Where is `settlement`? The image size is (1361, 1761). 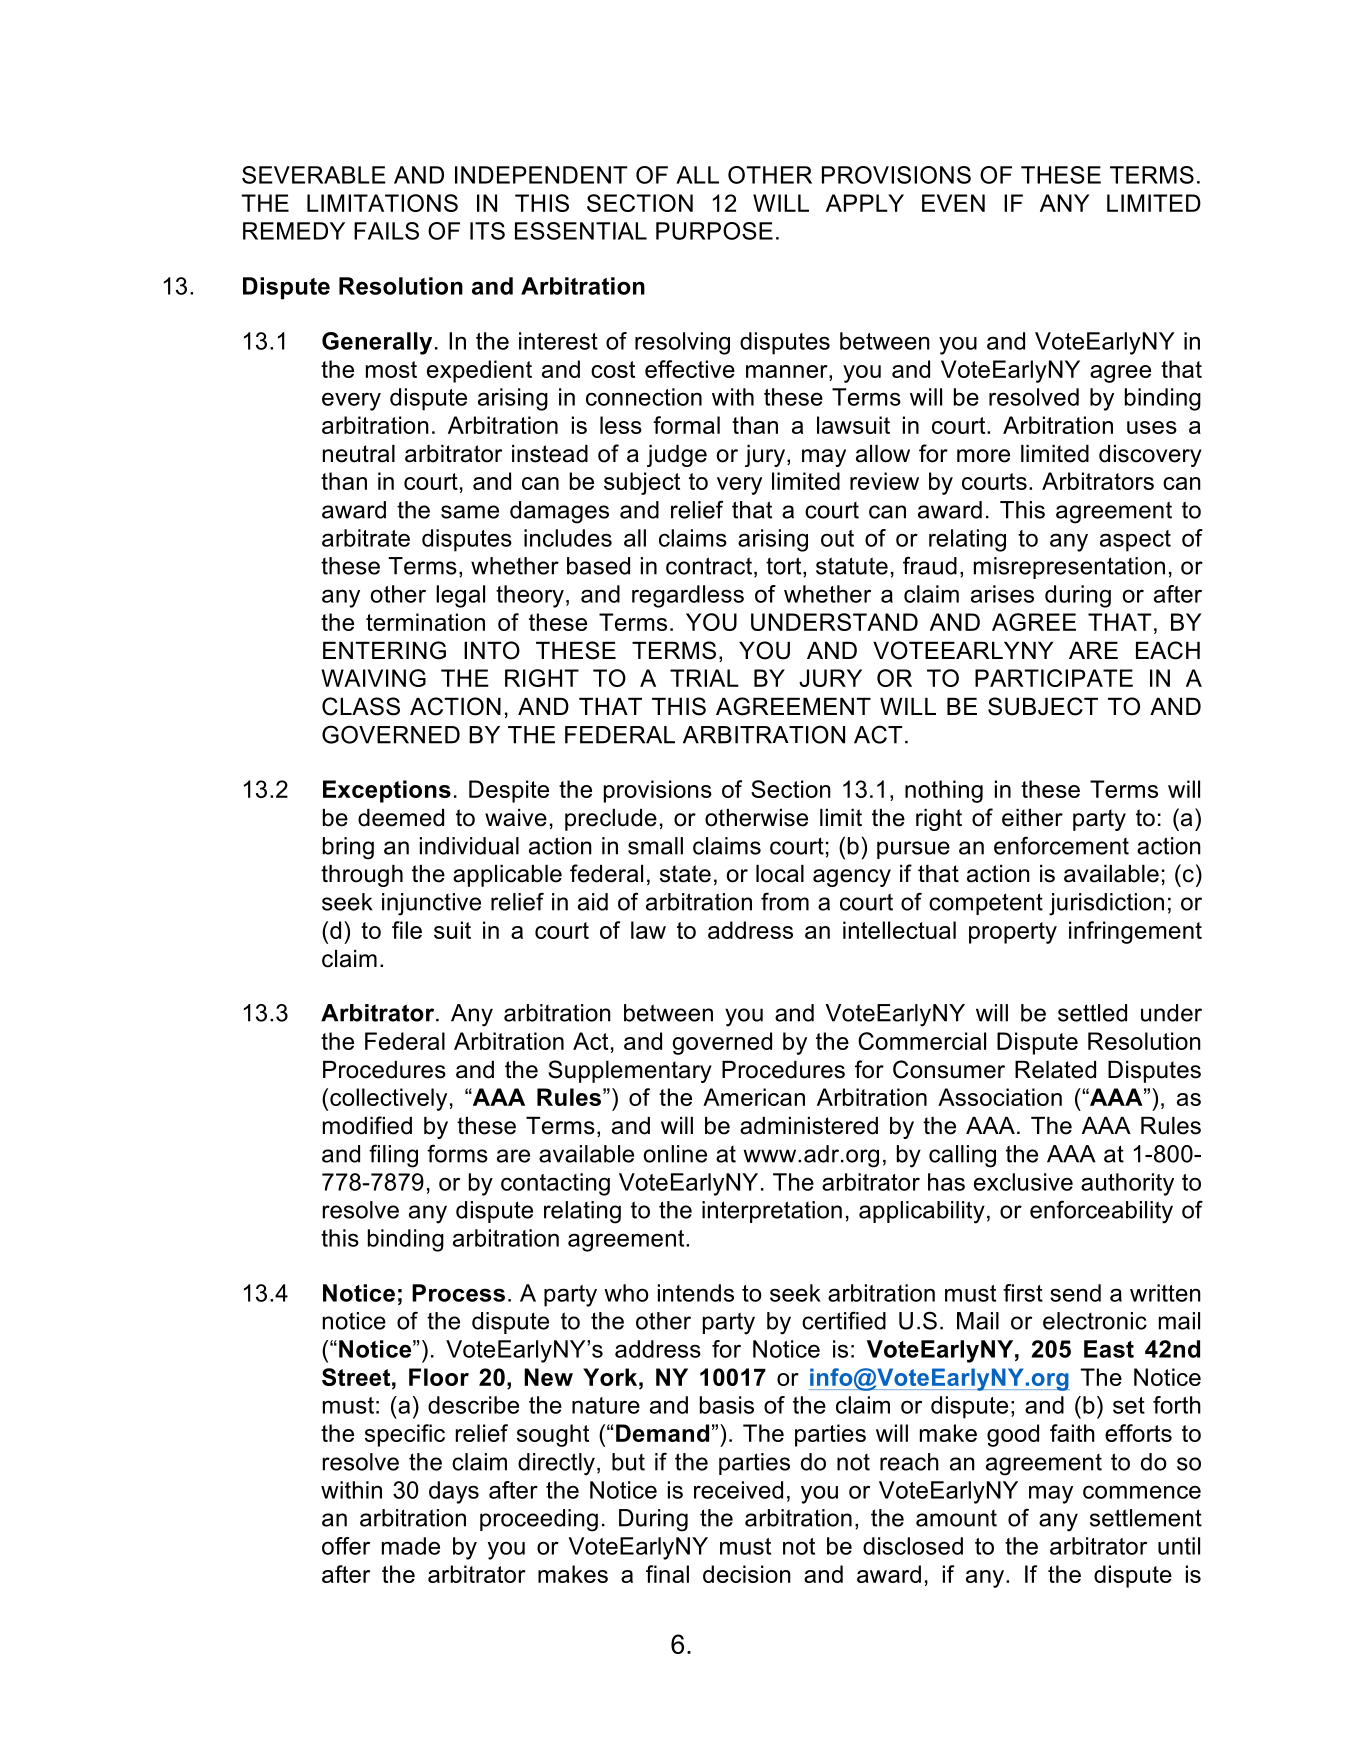
settlement is located at coordinates (1146, 1518).
